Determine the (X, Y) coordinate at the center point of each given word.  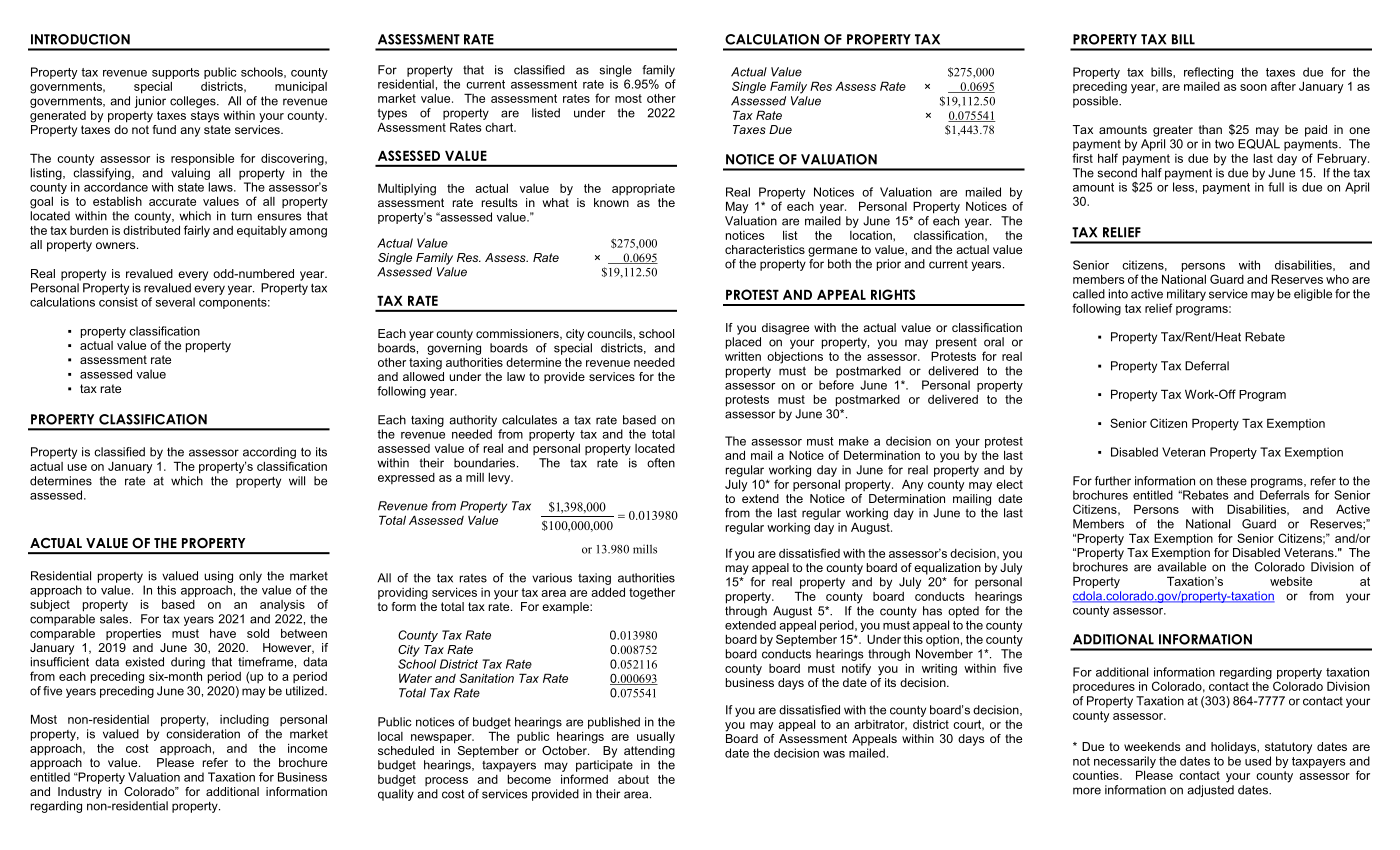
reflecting (1208, 73)
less (1184, 187)
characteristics (765, 249)
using (218, 577)
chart (500, 127)
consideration (203, 734)
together (652, 594)
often (661, 463)
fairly (197, 231)
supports (176, 73)
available (1181, 567)
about (633, 779)
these (1232, 481)
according (269, 453)
